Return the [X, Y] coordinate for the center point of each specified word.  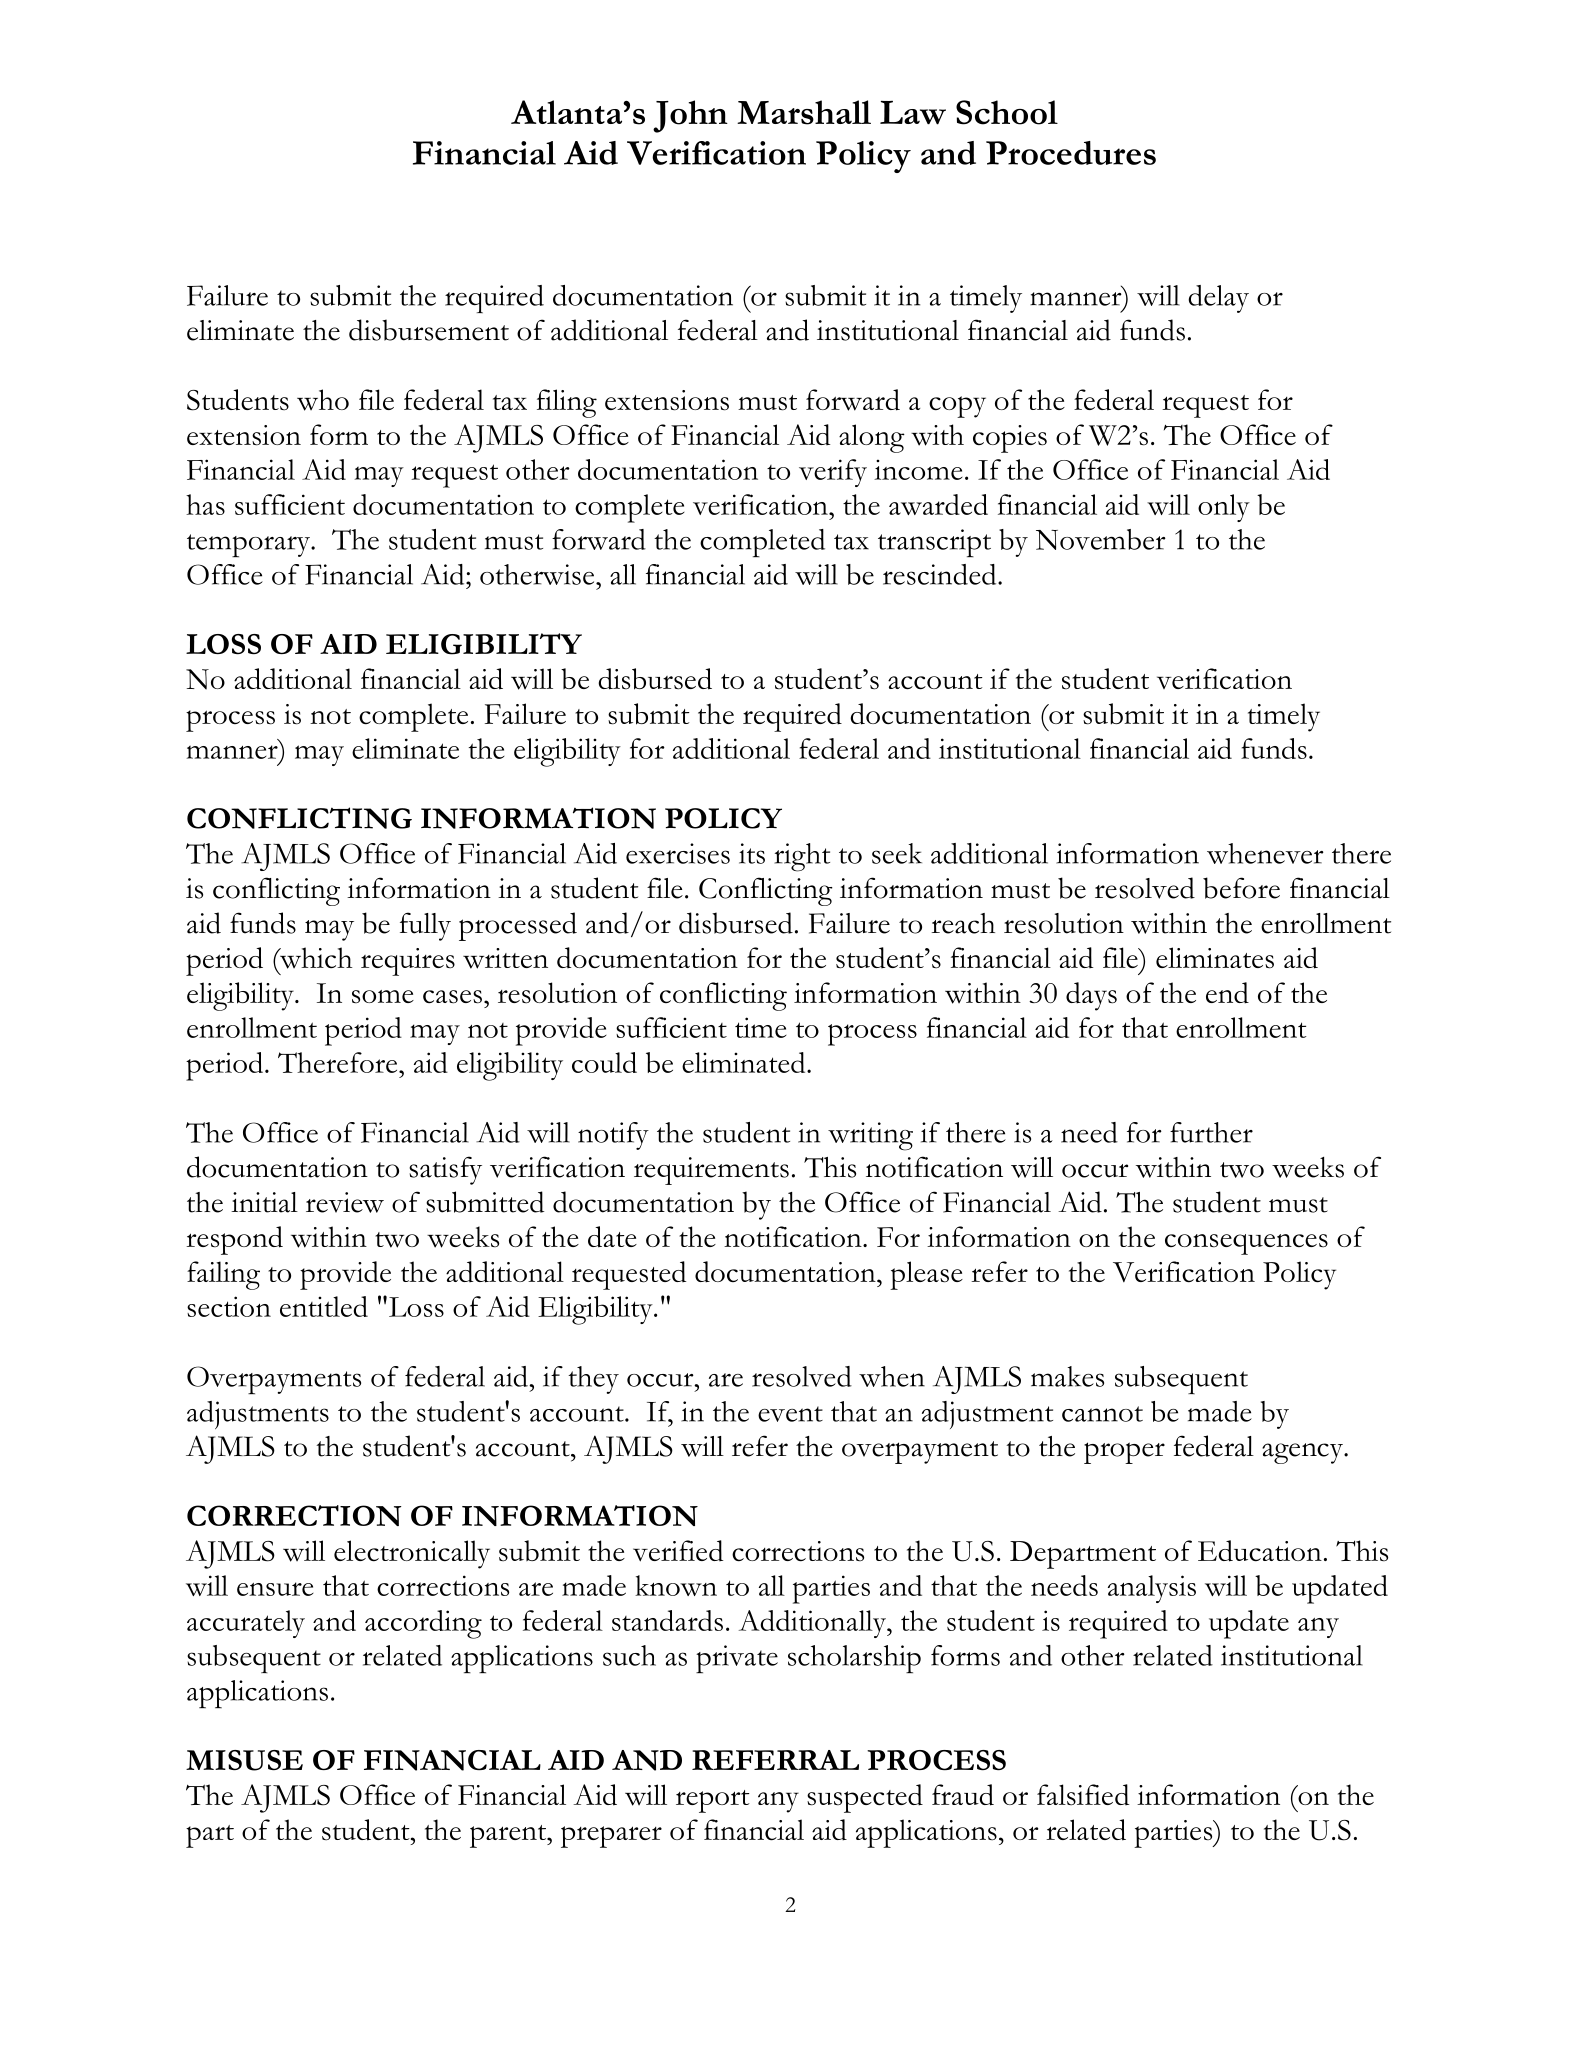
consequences [1246, 1244]
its [752, 853]
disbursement [429, 330]
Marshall [804, 112]
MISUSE [244, 1760]
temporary [249, 546]
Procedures [1071, 153]
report [712, 1801]
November [1101, 539]
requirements [711, 1171]
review [345, 1202]
